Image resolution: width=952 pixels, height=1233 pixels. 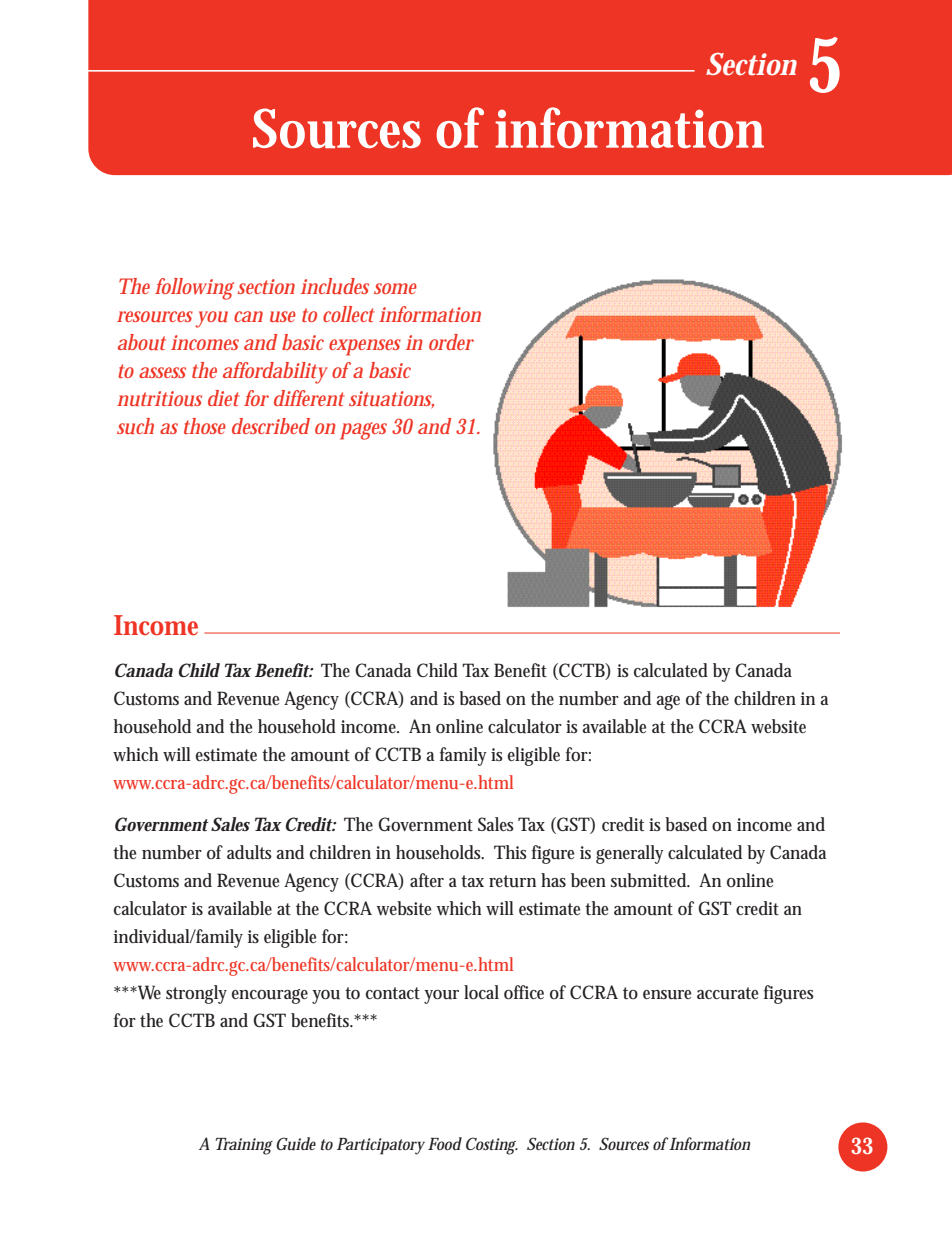 What do you see at coordinates (630, 854) in the document?
I see `generally` at bounding box center [630, 854].
